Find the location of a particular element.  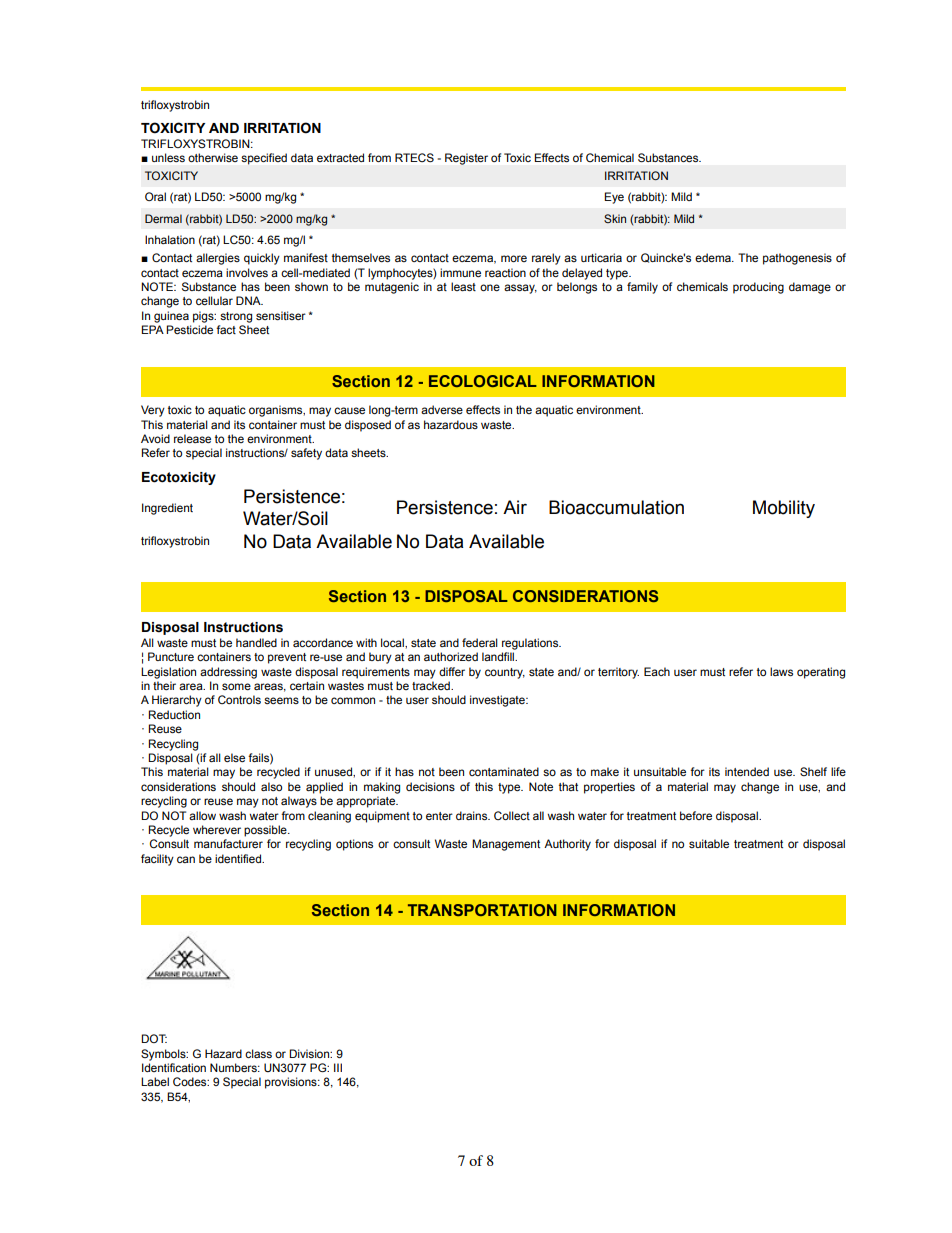

Air is located at coordinates (515, 507).
